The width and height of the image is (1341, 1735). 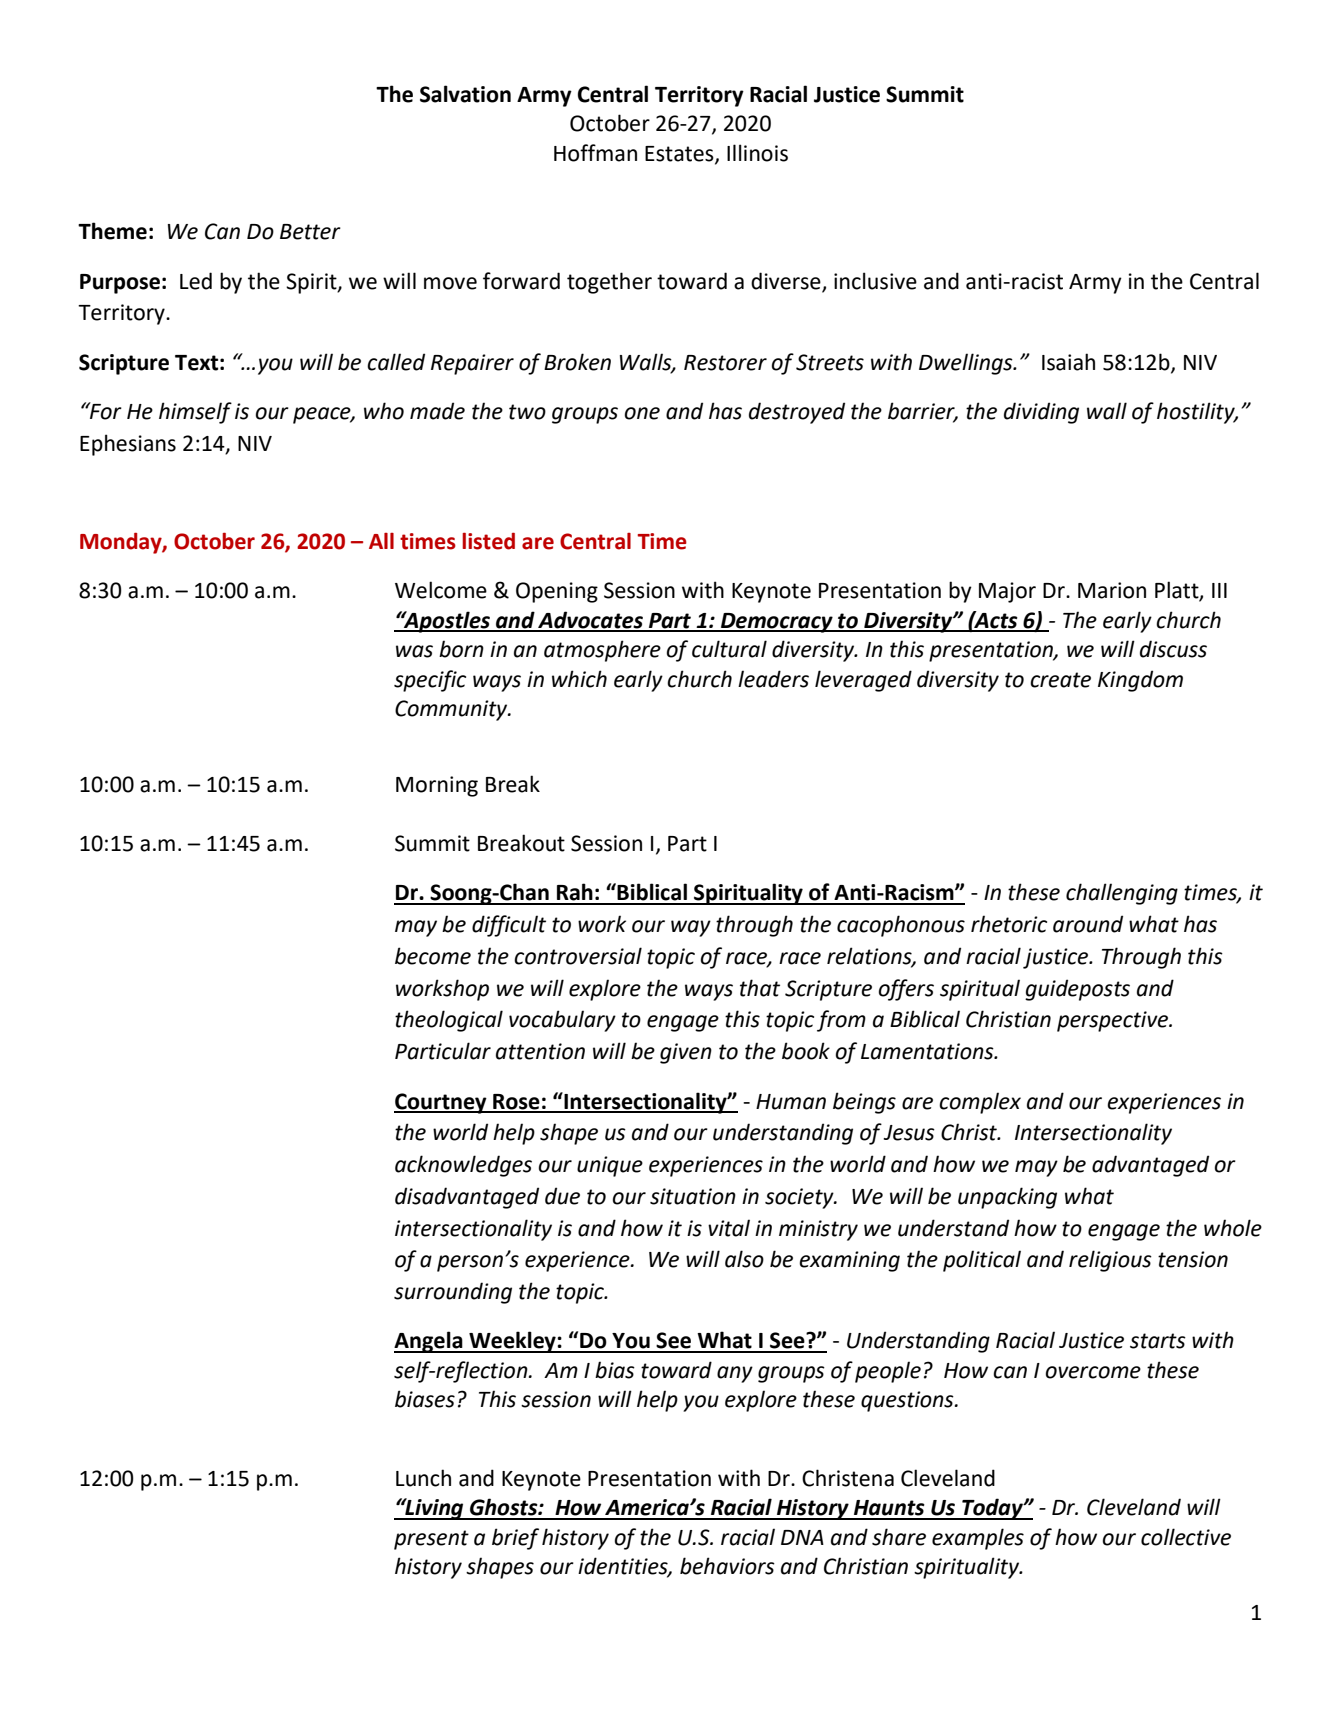 I want to click on Better, so click(x=310, y=232).
